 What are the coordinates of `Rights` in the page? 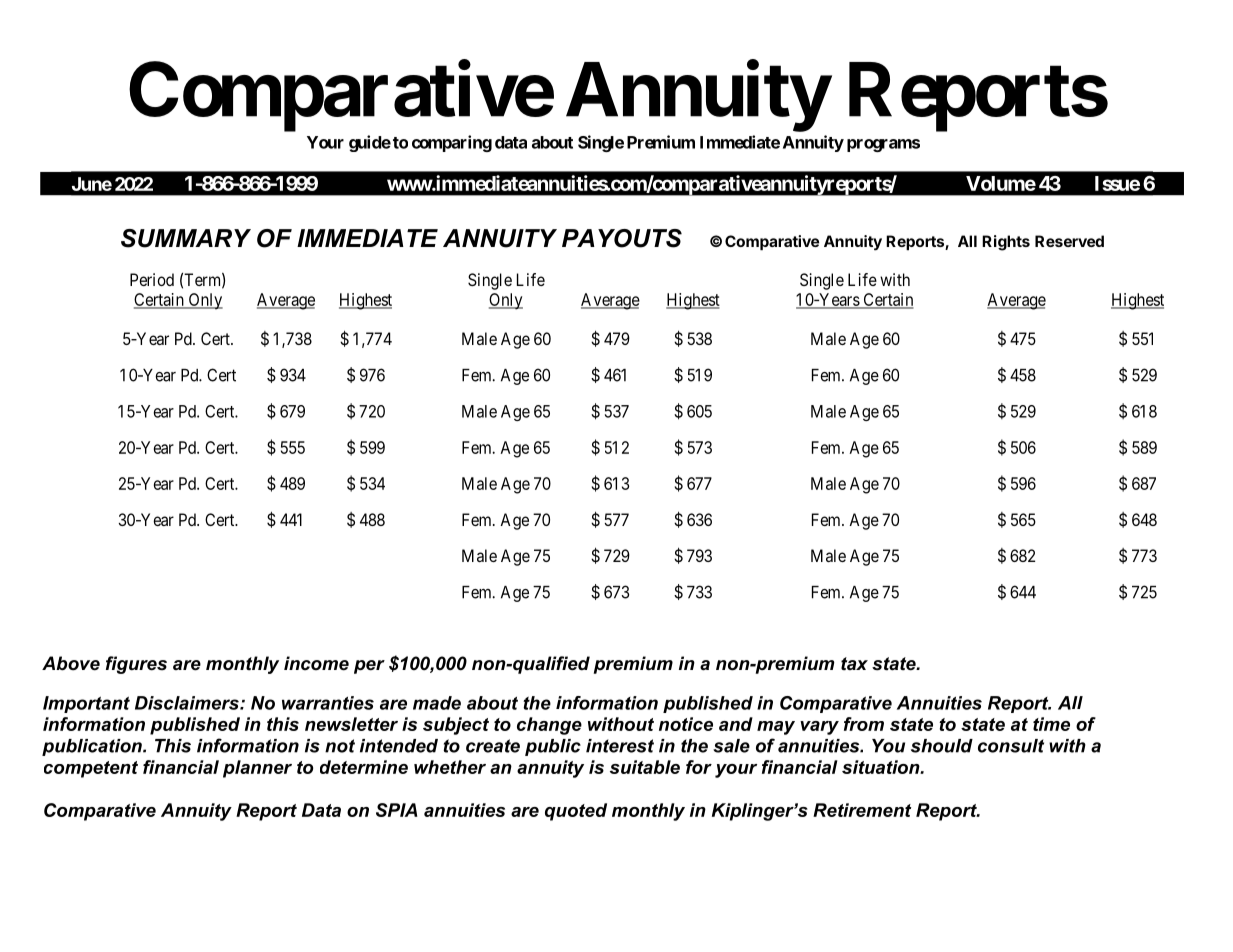 It's located at (1006, 243).
